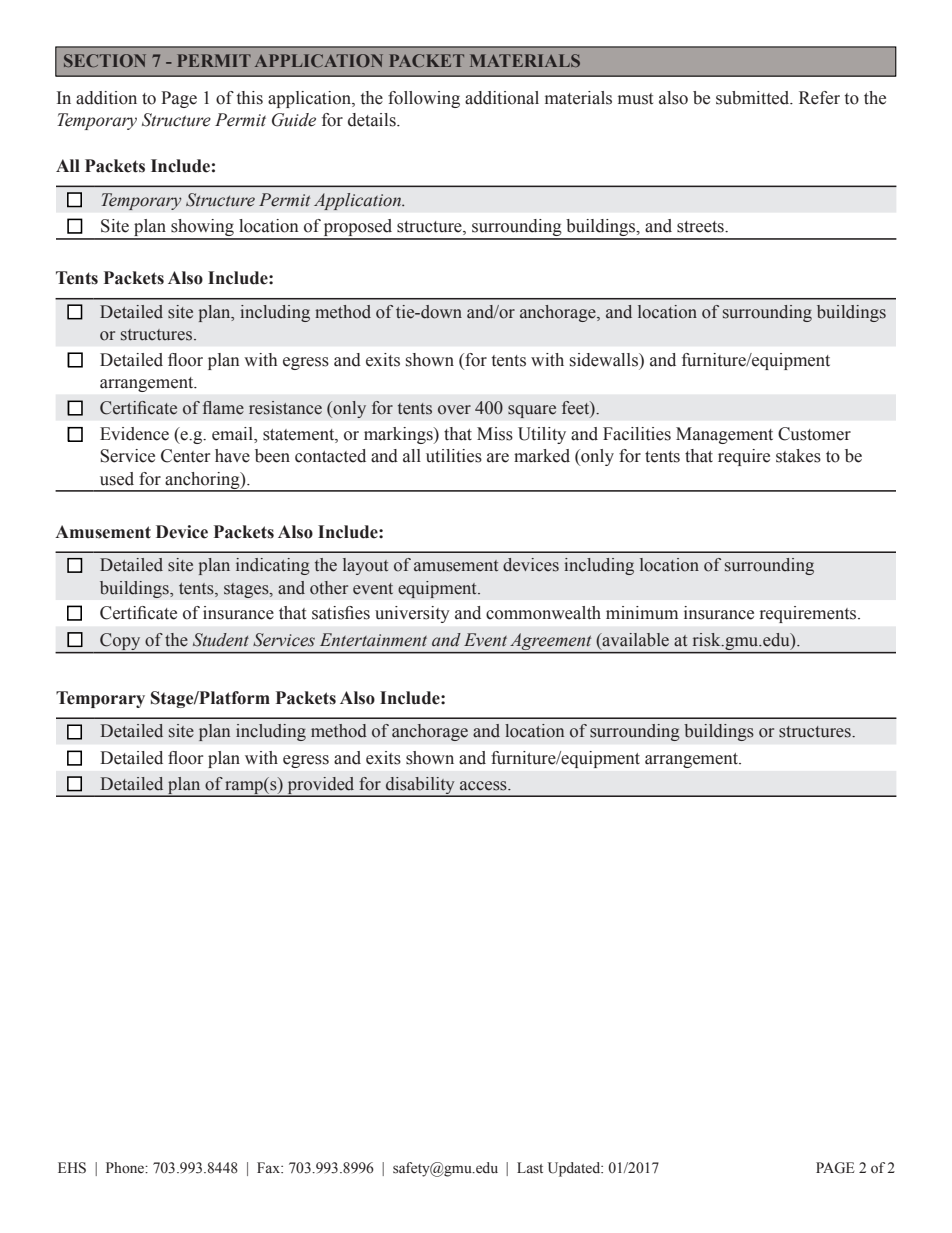 The image size is (952, 1233). Describe the element at coordinates (634, 640) in the image. I see `available` at that location.
